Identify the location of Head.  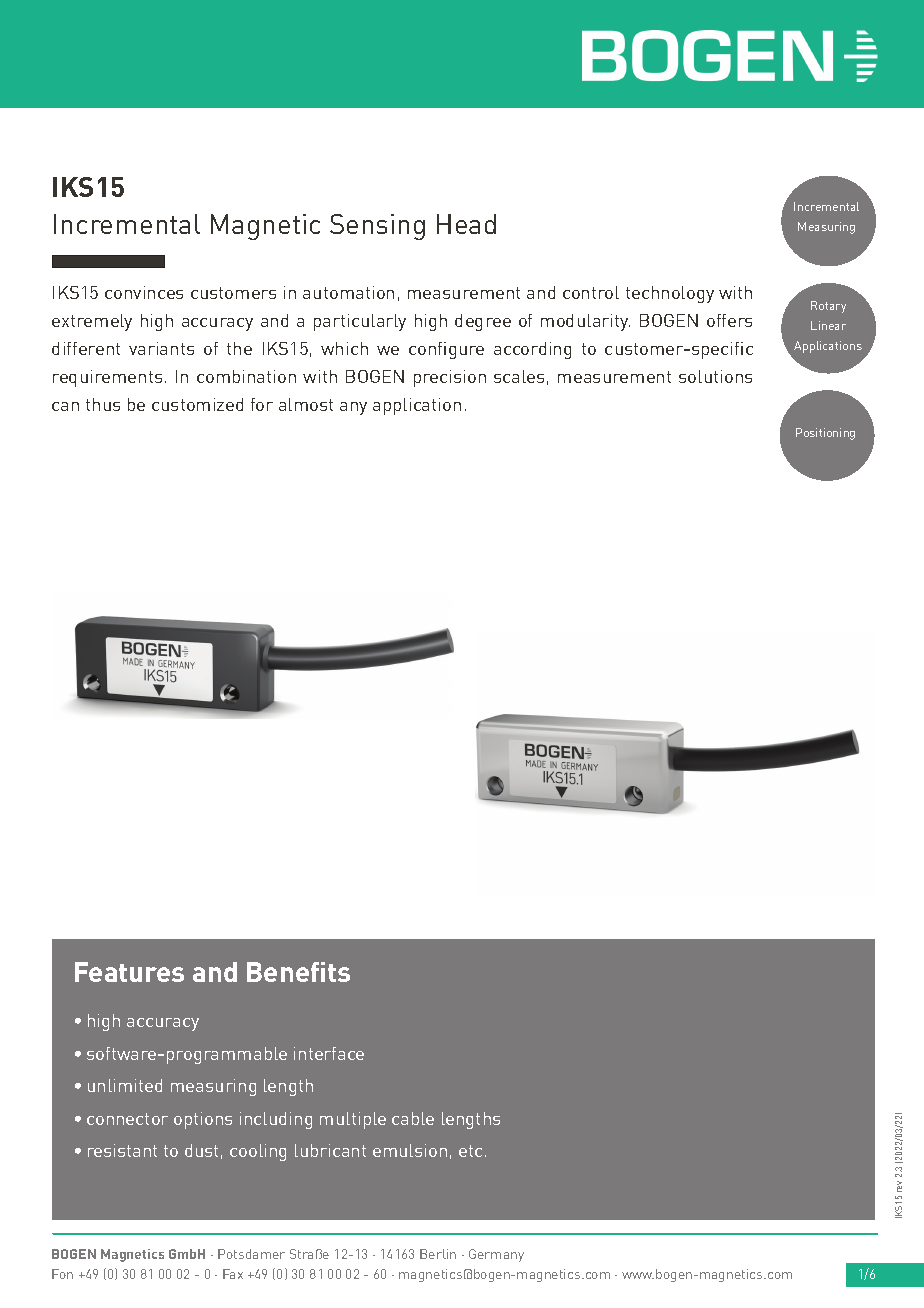
(466, 224).
